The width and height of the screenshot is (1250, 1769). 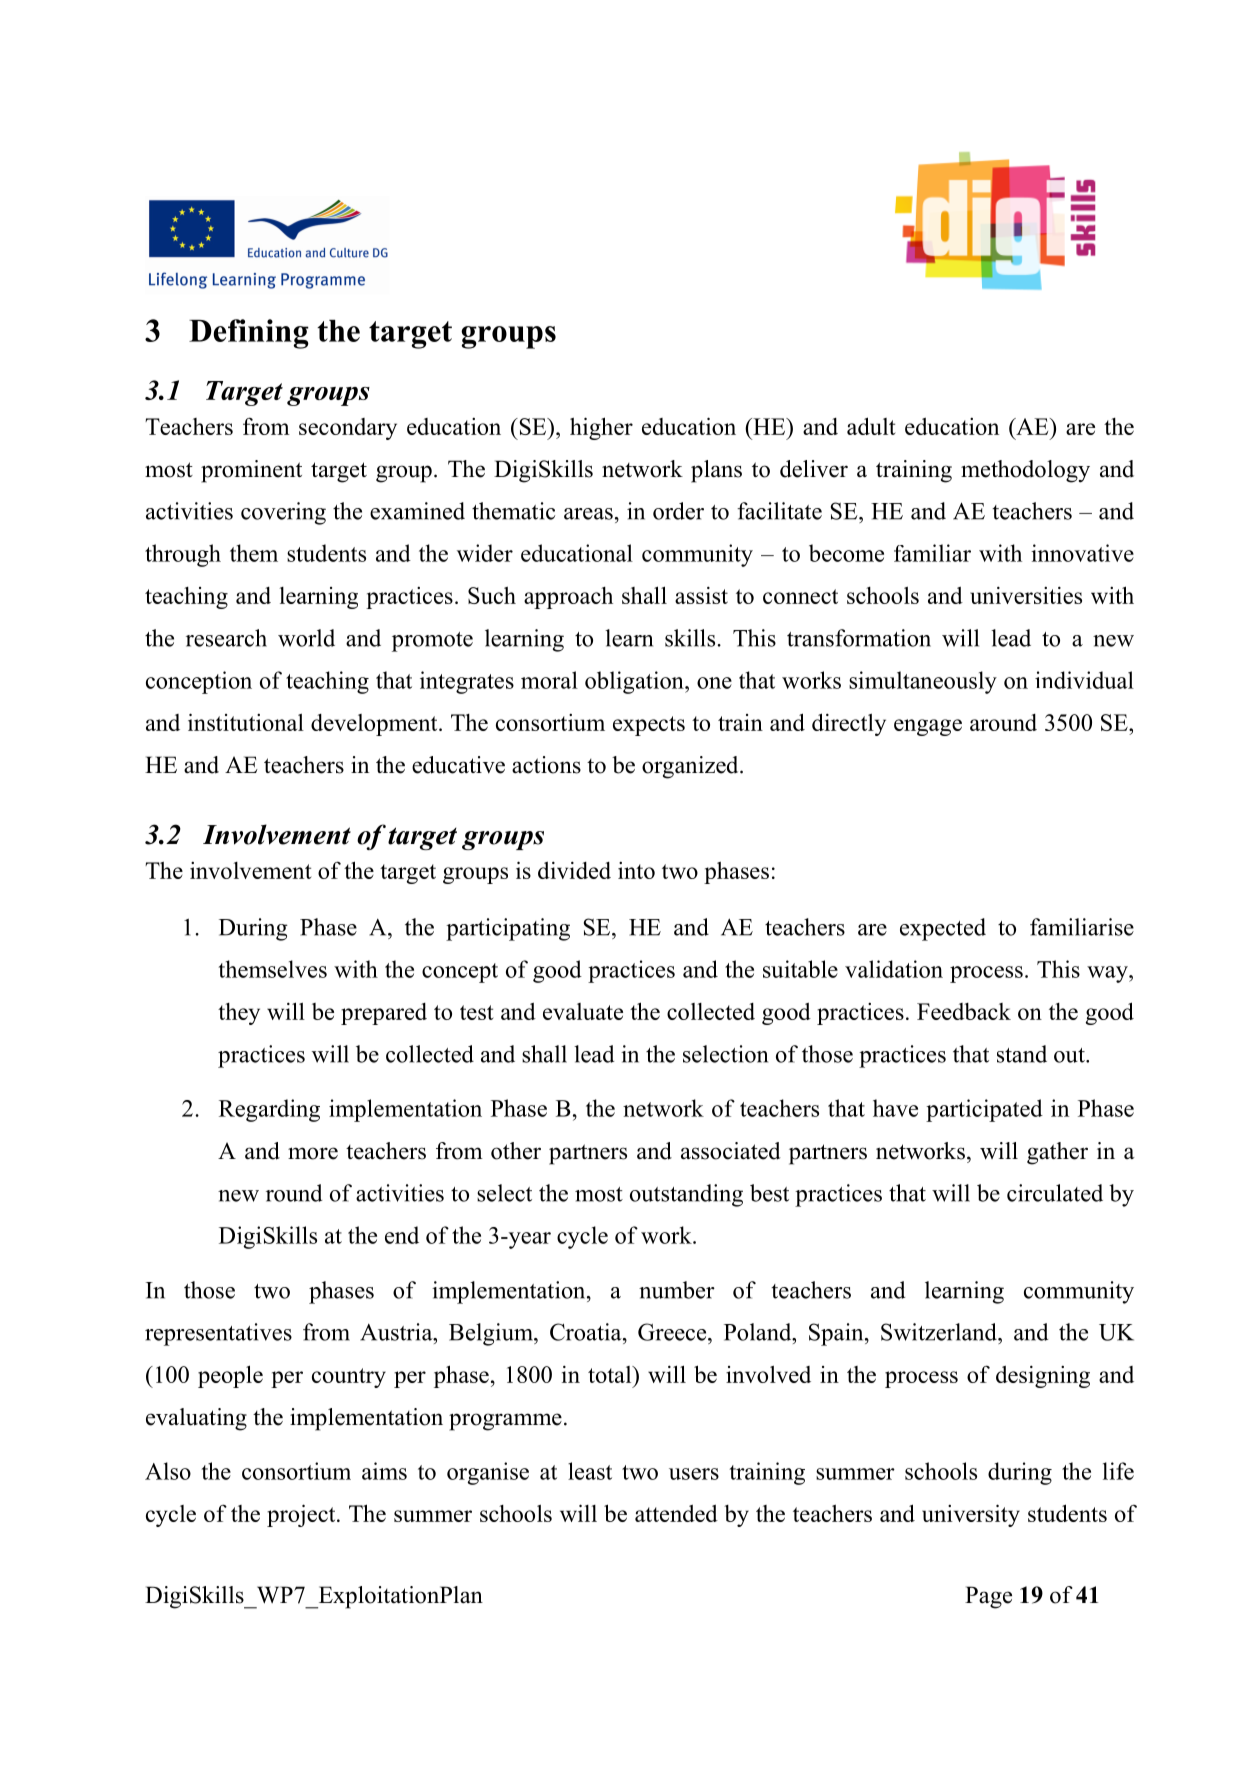 I want to click on associated, so click(x=731, y=1151).
